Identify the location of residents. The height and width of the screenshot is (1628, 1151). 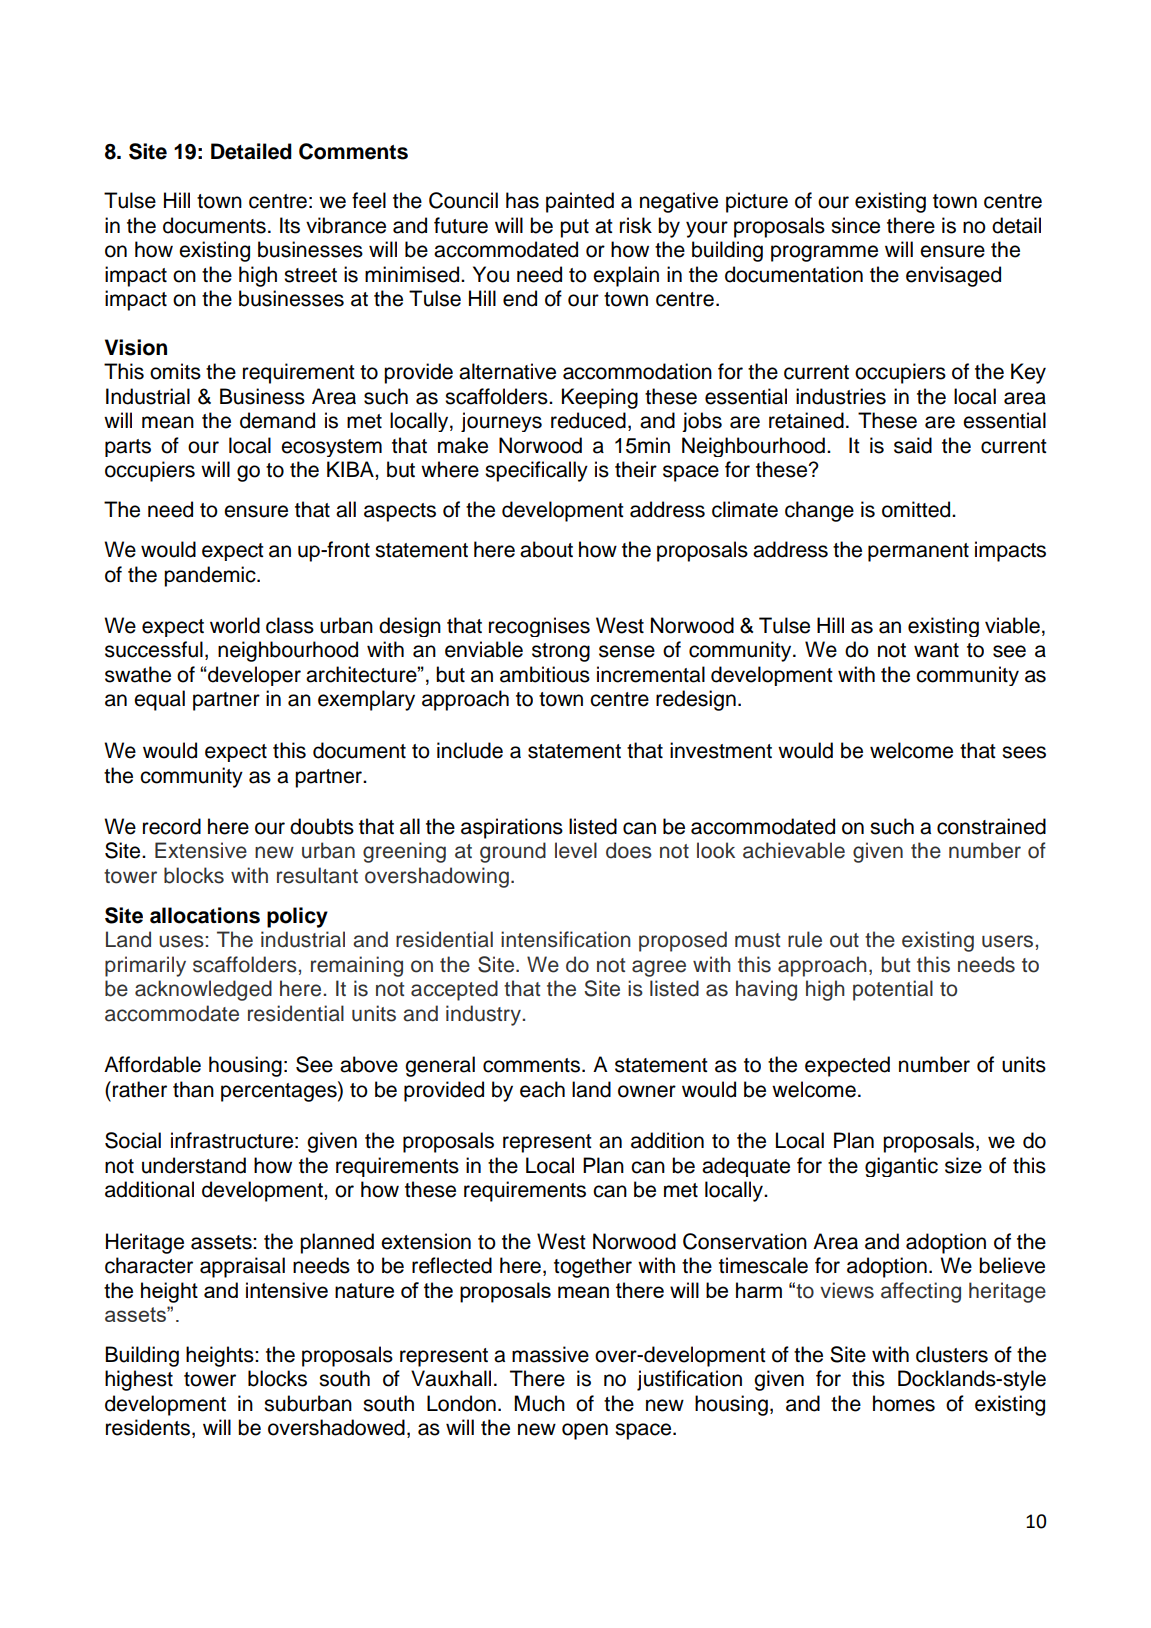
(149, 1428).
